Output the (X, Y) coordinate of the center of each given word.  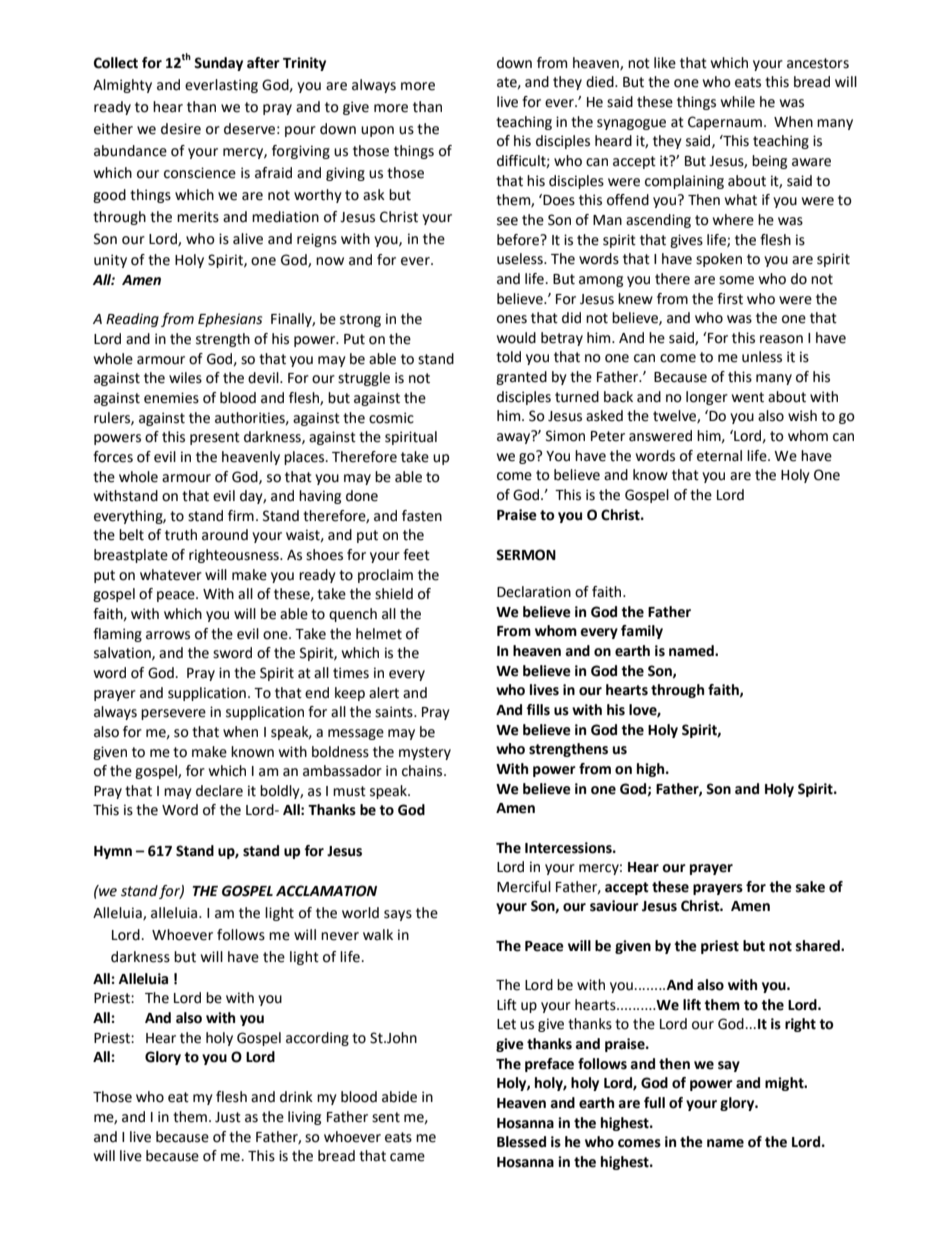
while (738, 102)
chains (423, 771)
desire (181, 129)
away (515, 437)
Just (228, 1117)
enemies (171, 398)
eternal (719, 456)
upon (377, 131)
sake (810, 887)
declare (219, 791)
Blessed (521, 1142)
